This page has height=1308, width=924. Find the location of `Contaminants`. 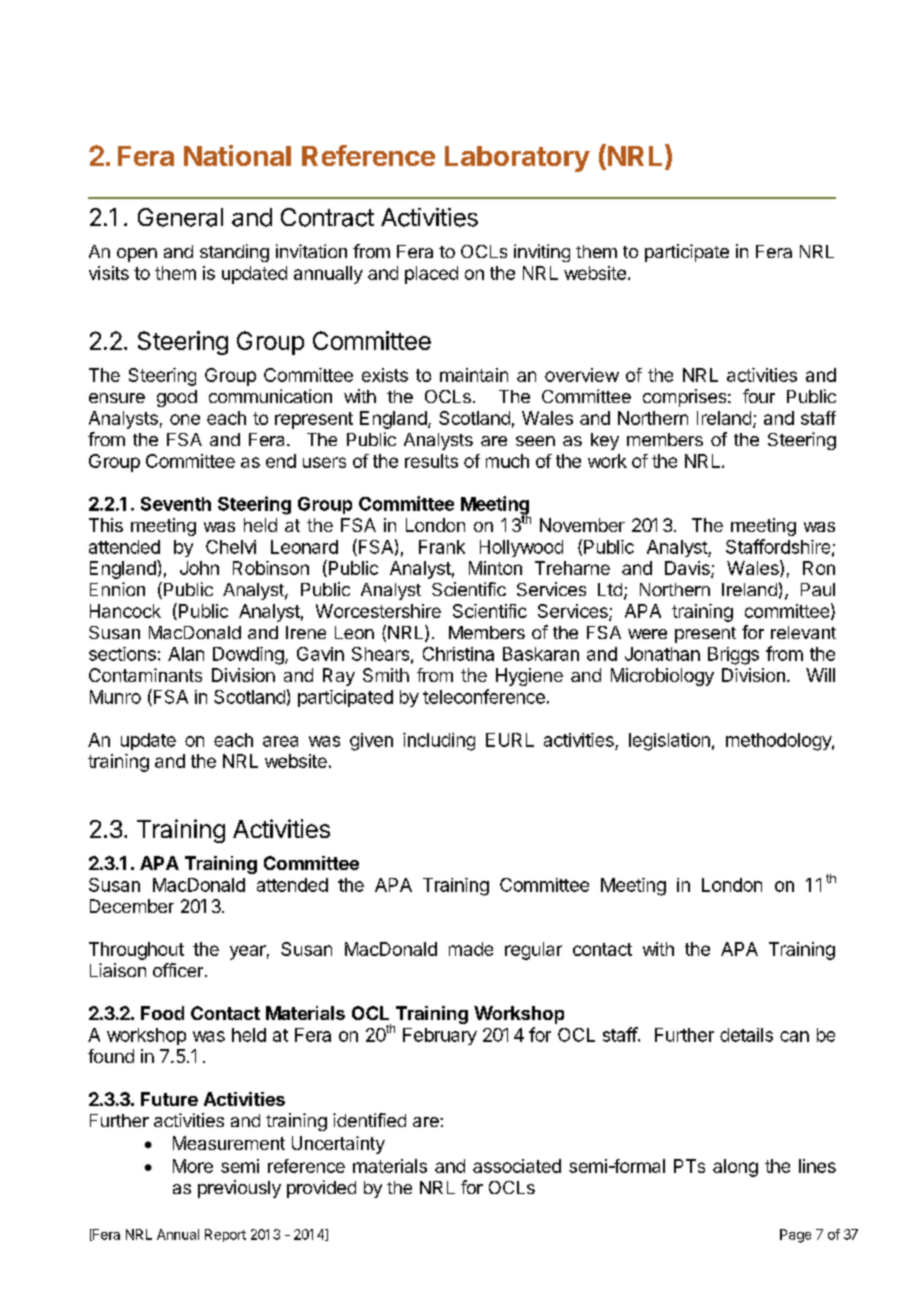

Contaminants is located at coordinates (145, 675).
